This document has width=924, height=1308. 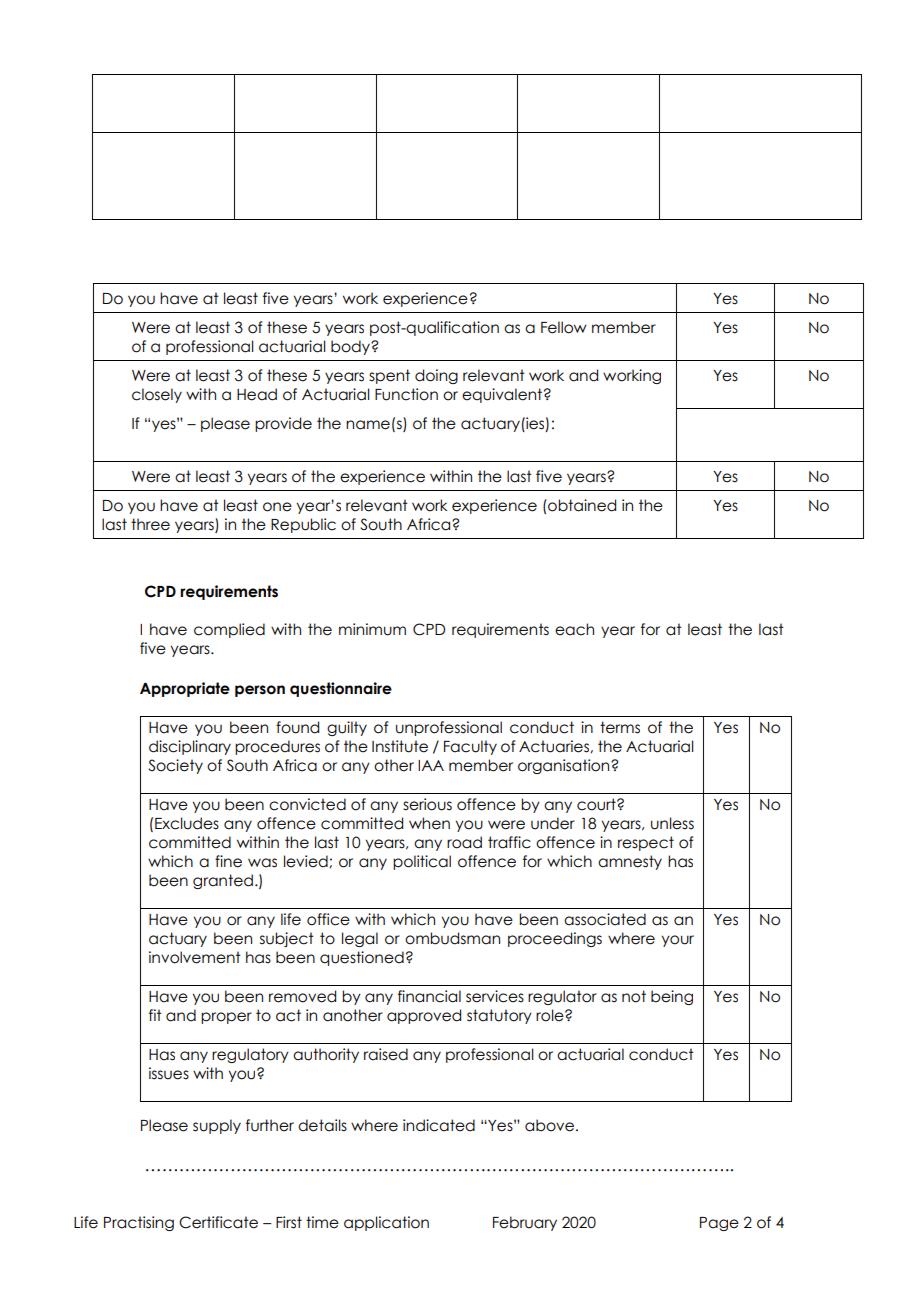 What do you see at coordinates (257, 394) in the document?
I see `Head` at bounding box center [257, 394].
